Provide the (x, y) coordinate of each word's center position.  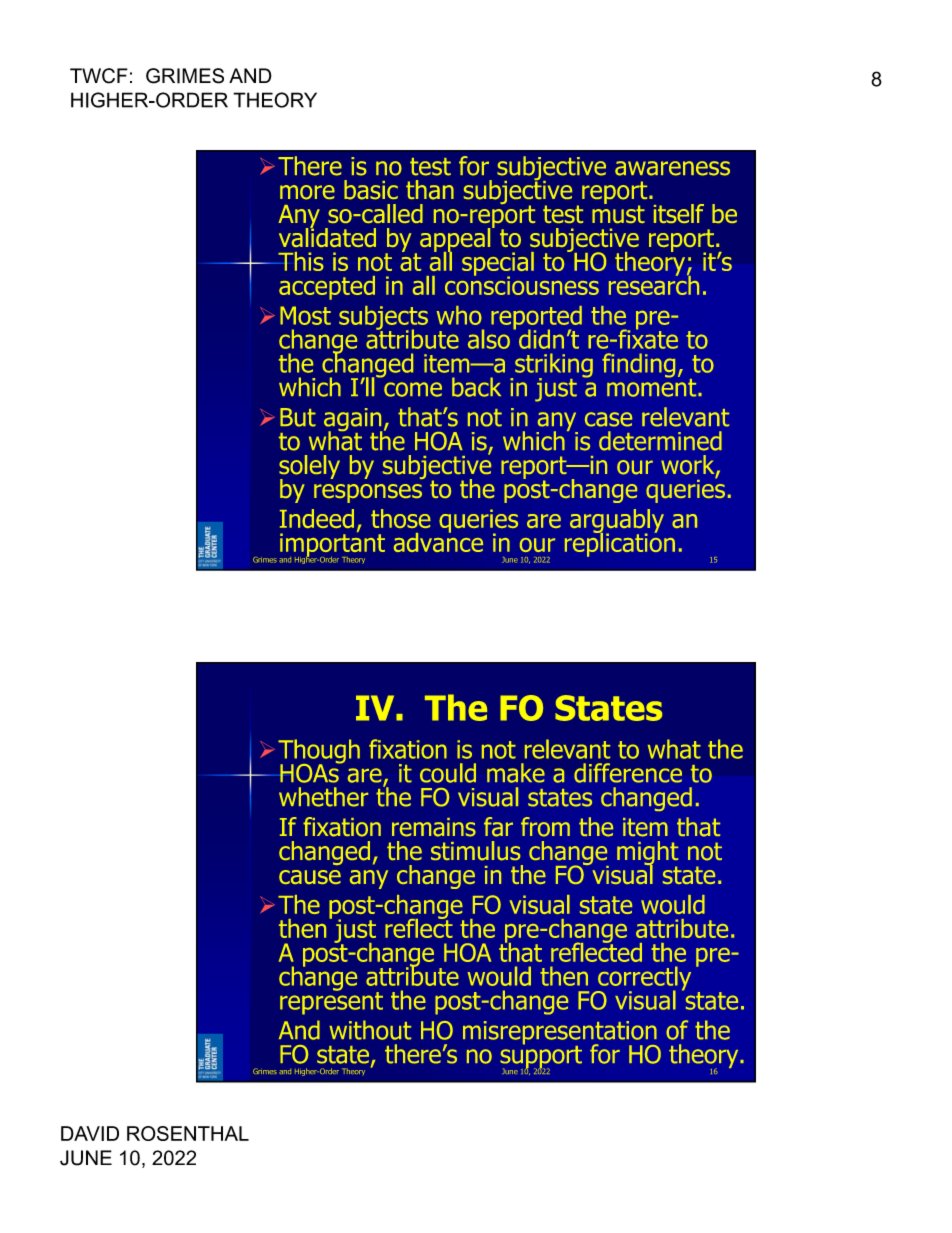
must (618, 213)
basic (371, 190)
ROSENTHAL (188, 1133)
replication (620, 543)
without (370, 1030)
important (332, 545)
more (307, 192)
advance (438, 541)
